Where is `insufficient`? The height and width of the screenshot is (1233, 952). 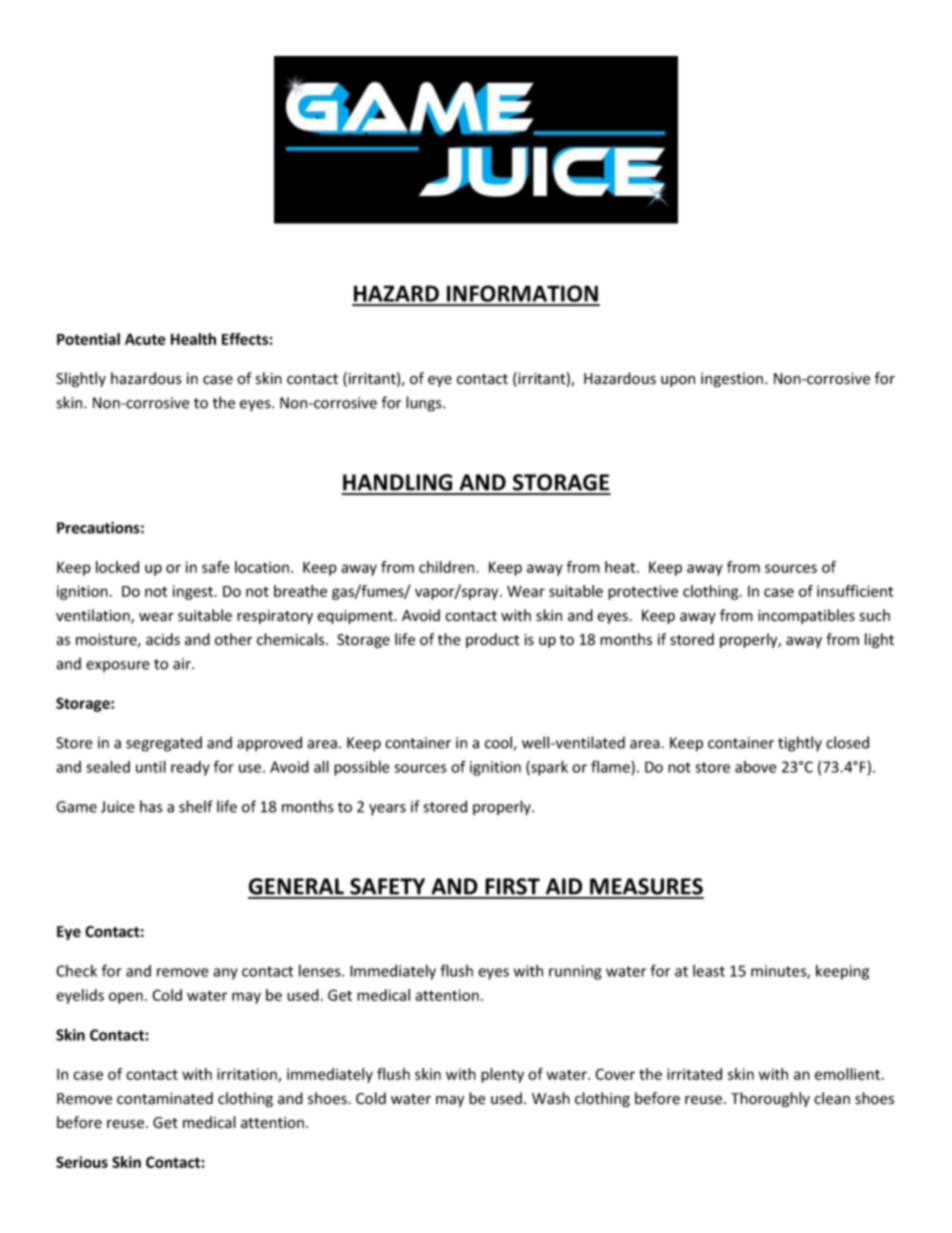
insufficient is located at coordinates (855, 591).
